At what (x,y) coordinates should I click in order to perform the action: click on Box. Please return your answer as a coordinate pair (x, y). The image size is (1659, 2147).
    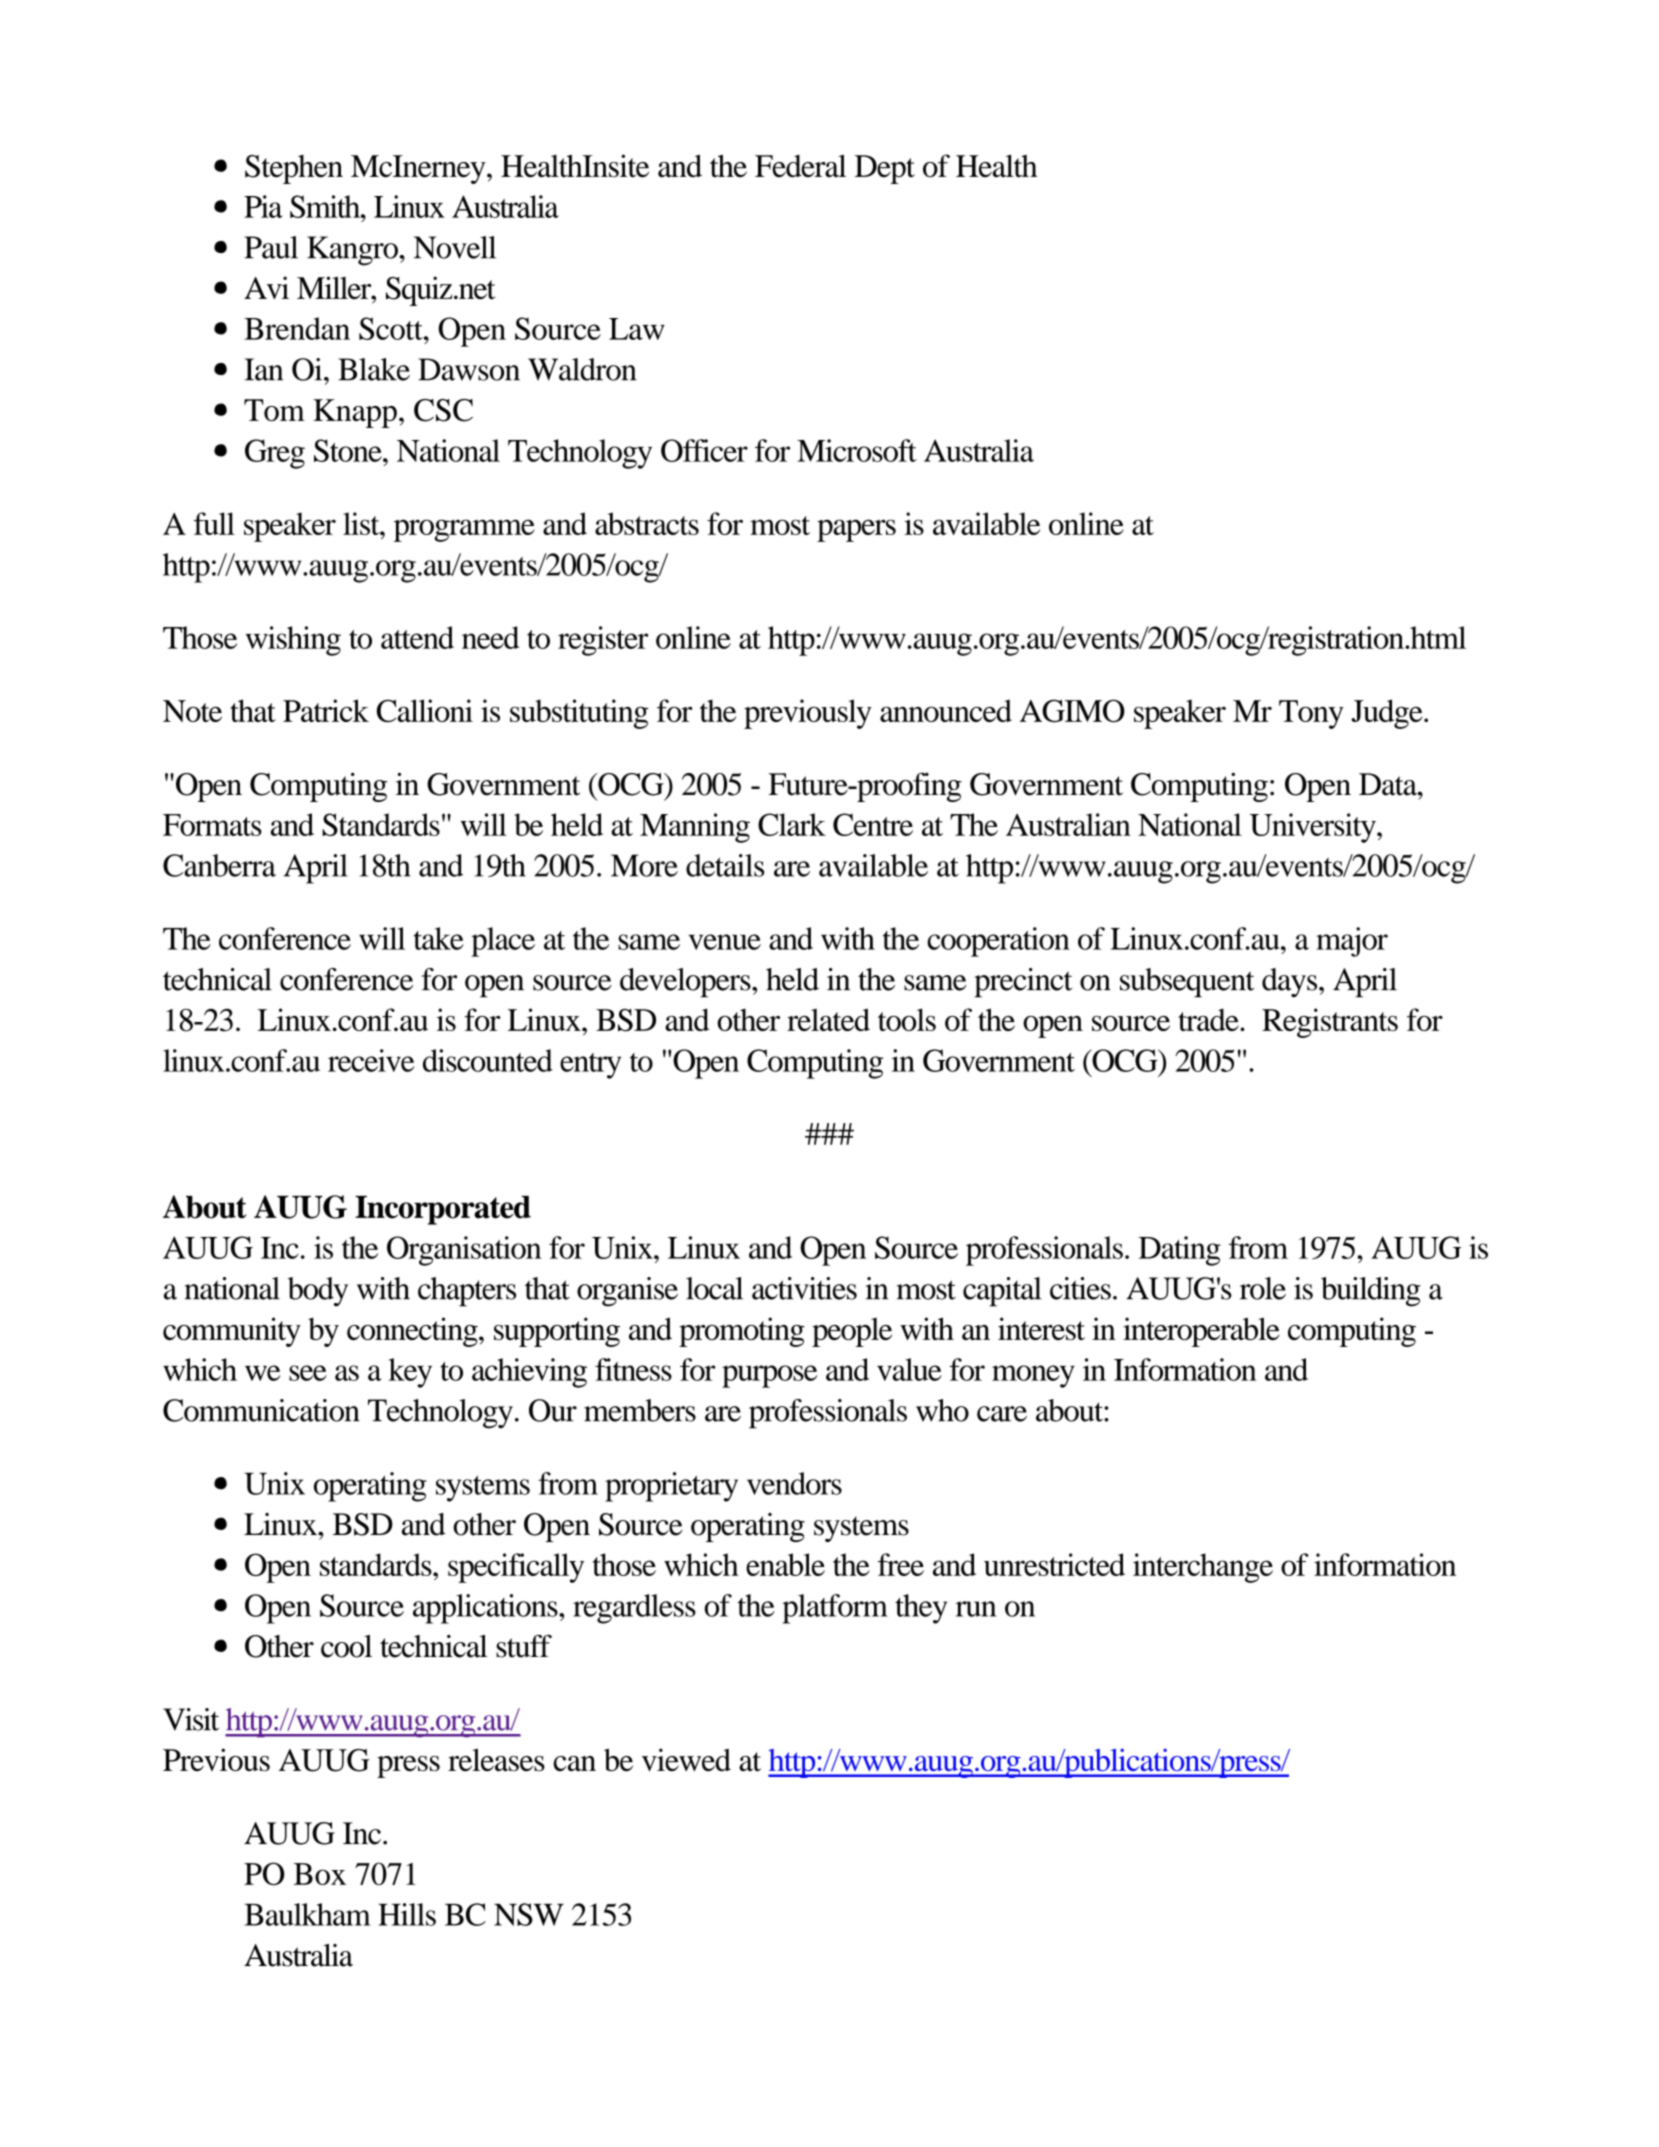
    Looking at the image, I should click on (320, 1874).
